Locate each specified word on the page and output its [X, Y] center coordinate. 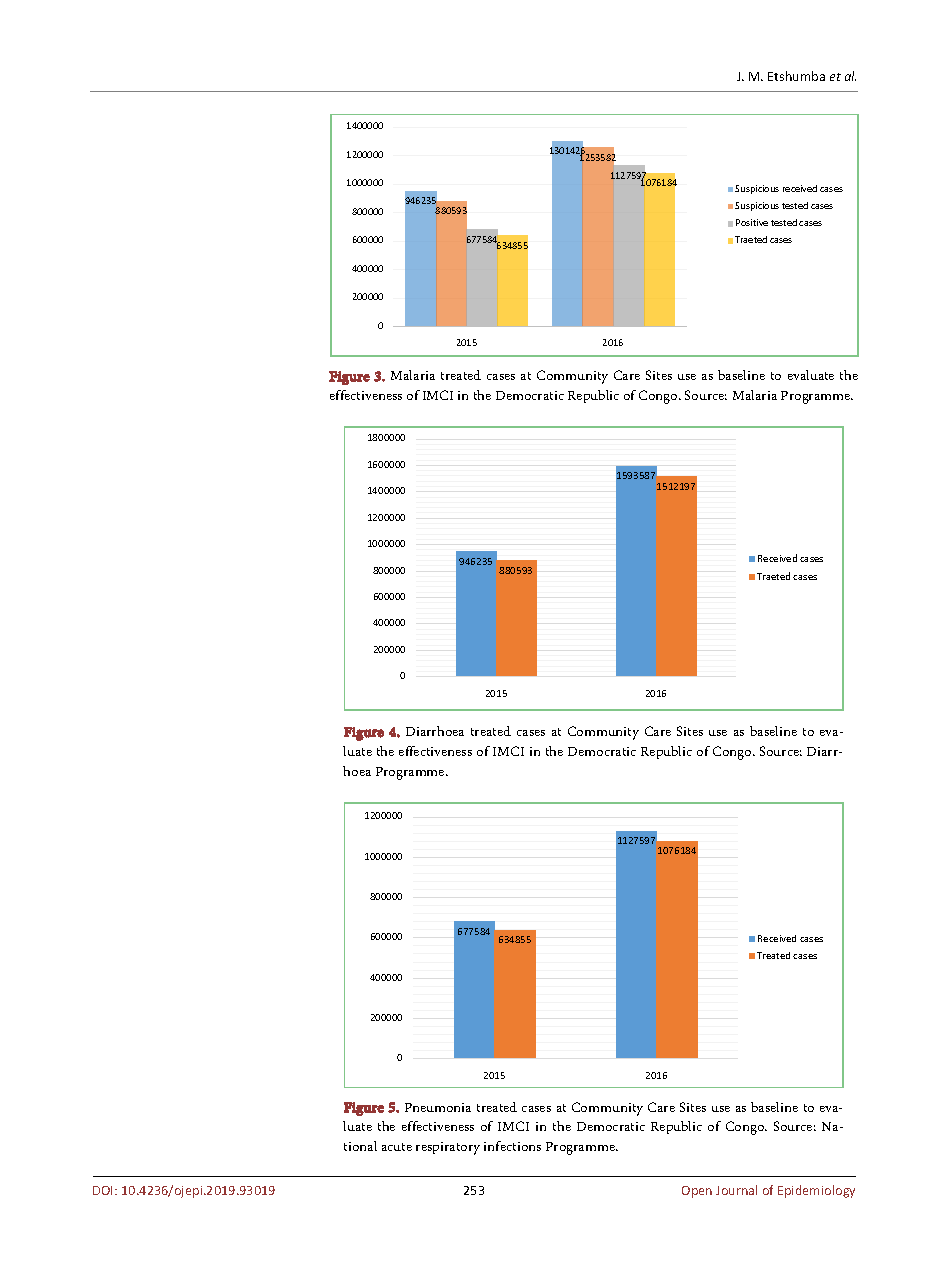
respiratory [448, 1148]
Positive [752, 222]
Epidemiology [816, 1191]
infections [512, 1146]
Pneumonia [438, 1107]
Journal [736, 1190]
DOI [104, 1190]
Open [697, 1192]
